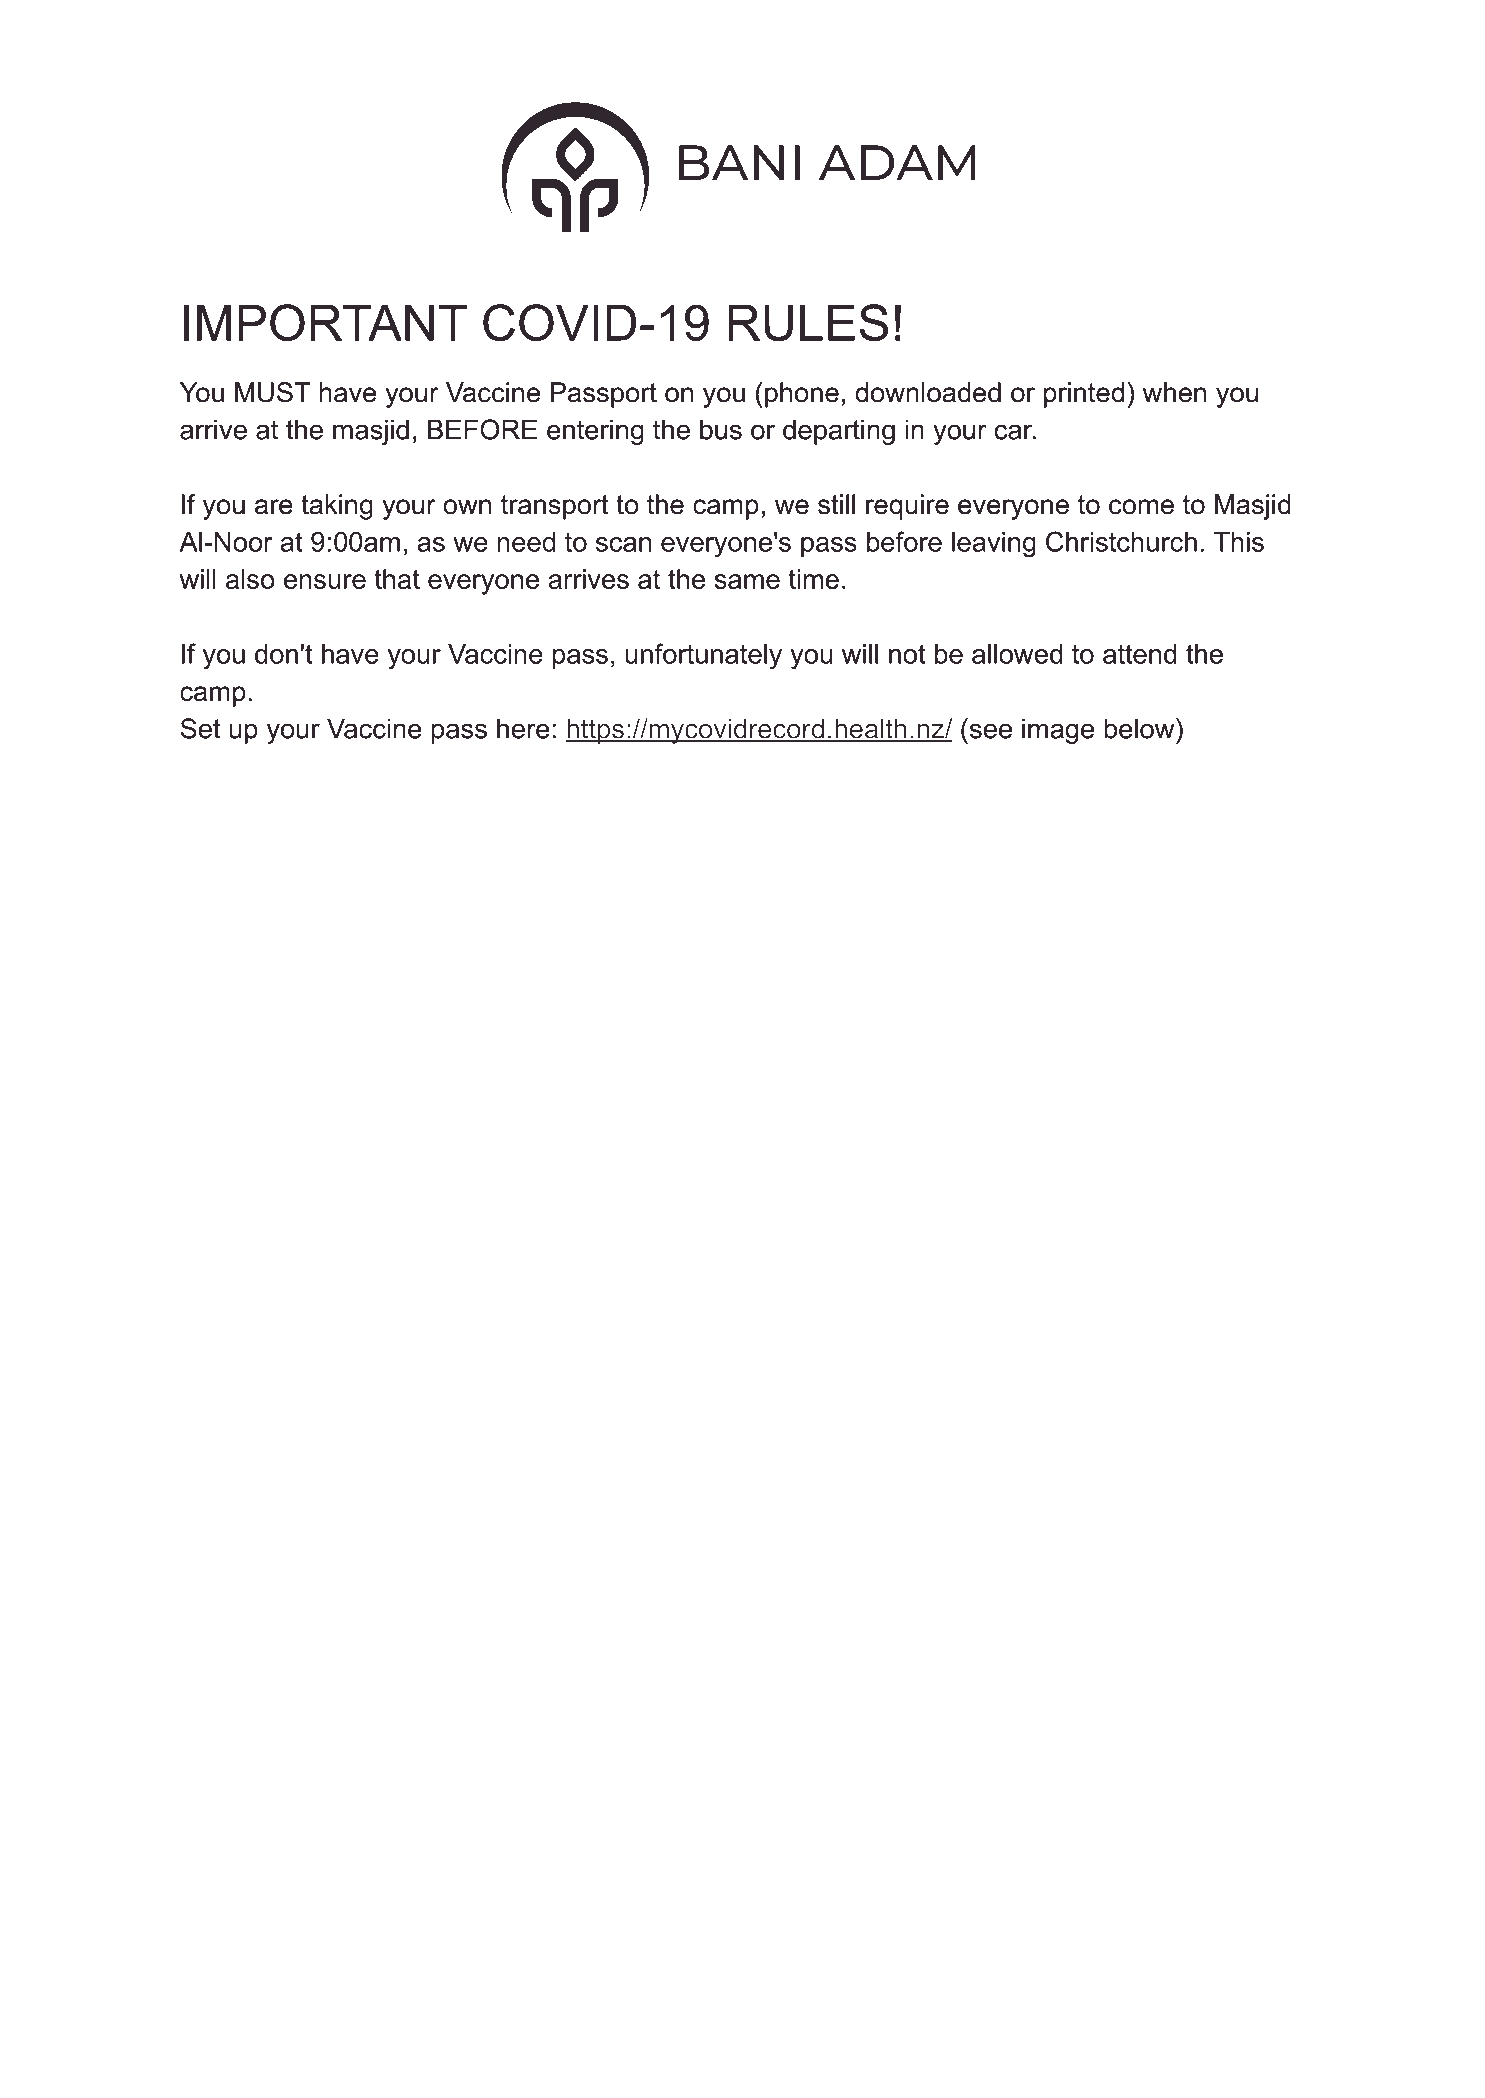 Image resolution: width=1485 pixels, height=2098 pixels. What do you see at coordinates (201, 728) in the screenshot?
I see `Set` at bounding box center [201, 728].
